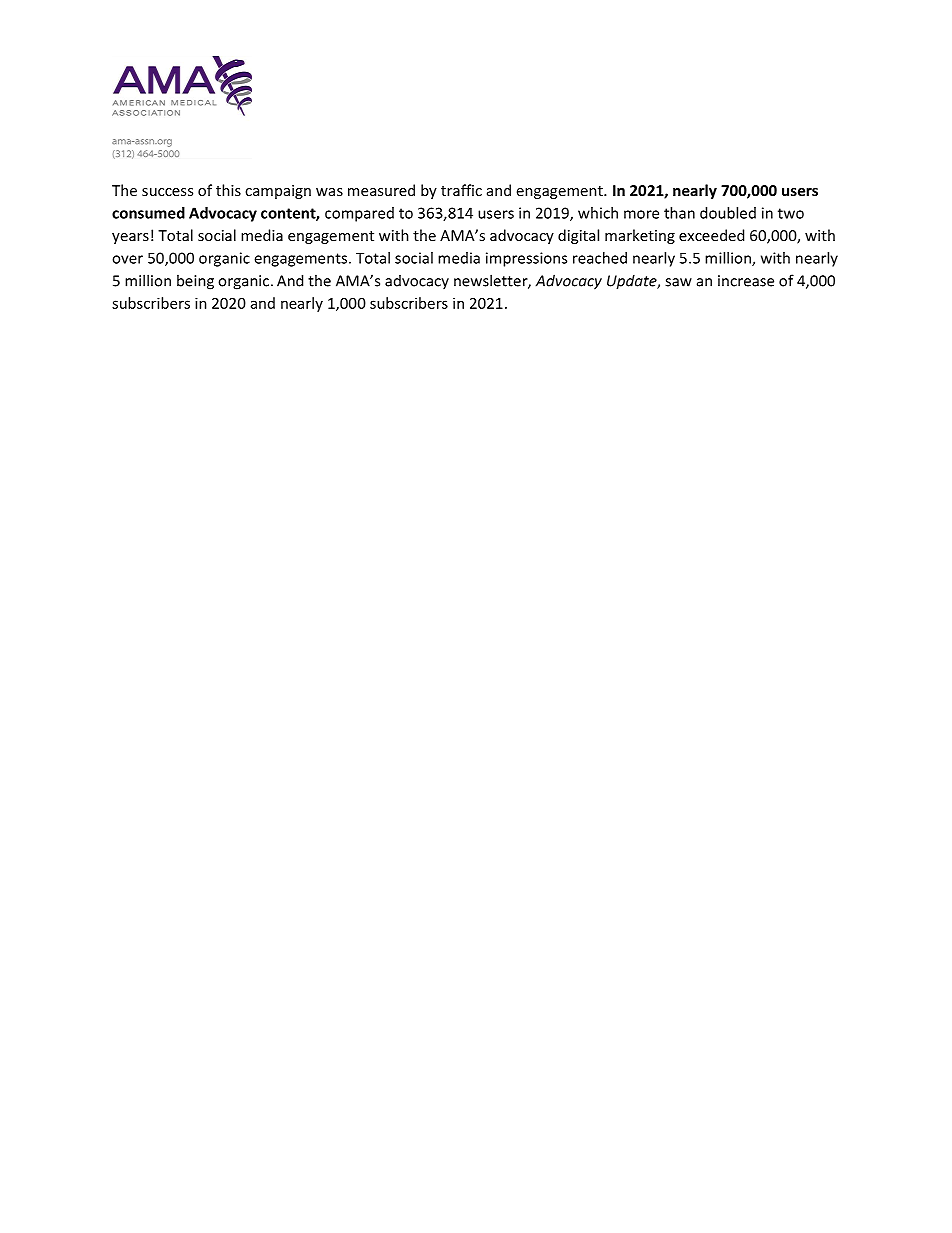  What do you see at coordinates (526, 259) in the screenshot?
I see `impressions` at bounding box center [526, 259].
